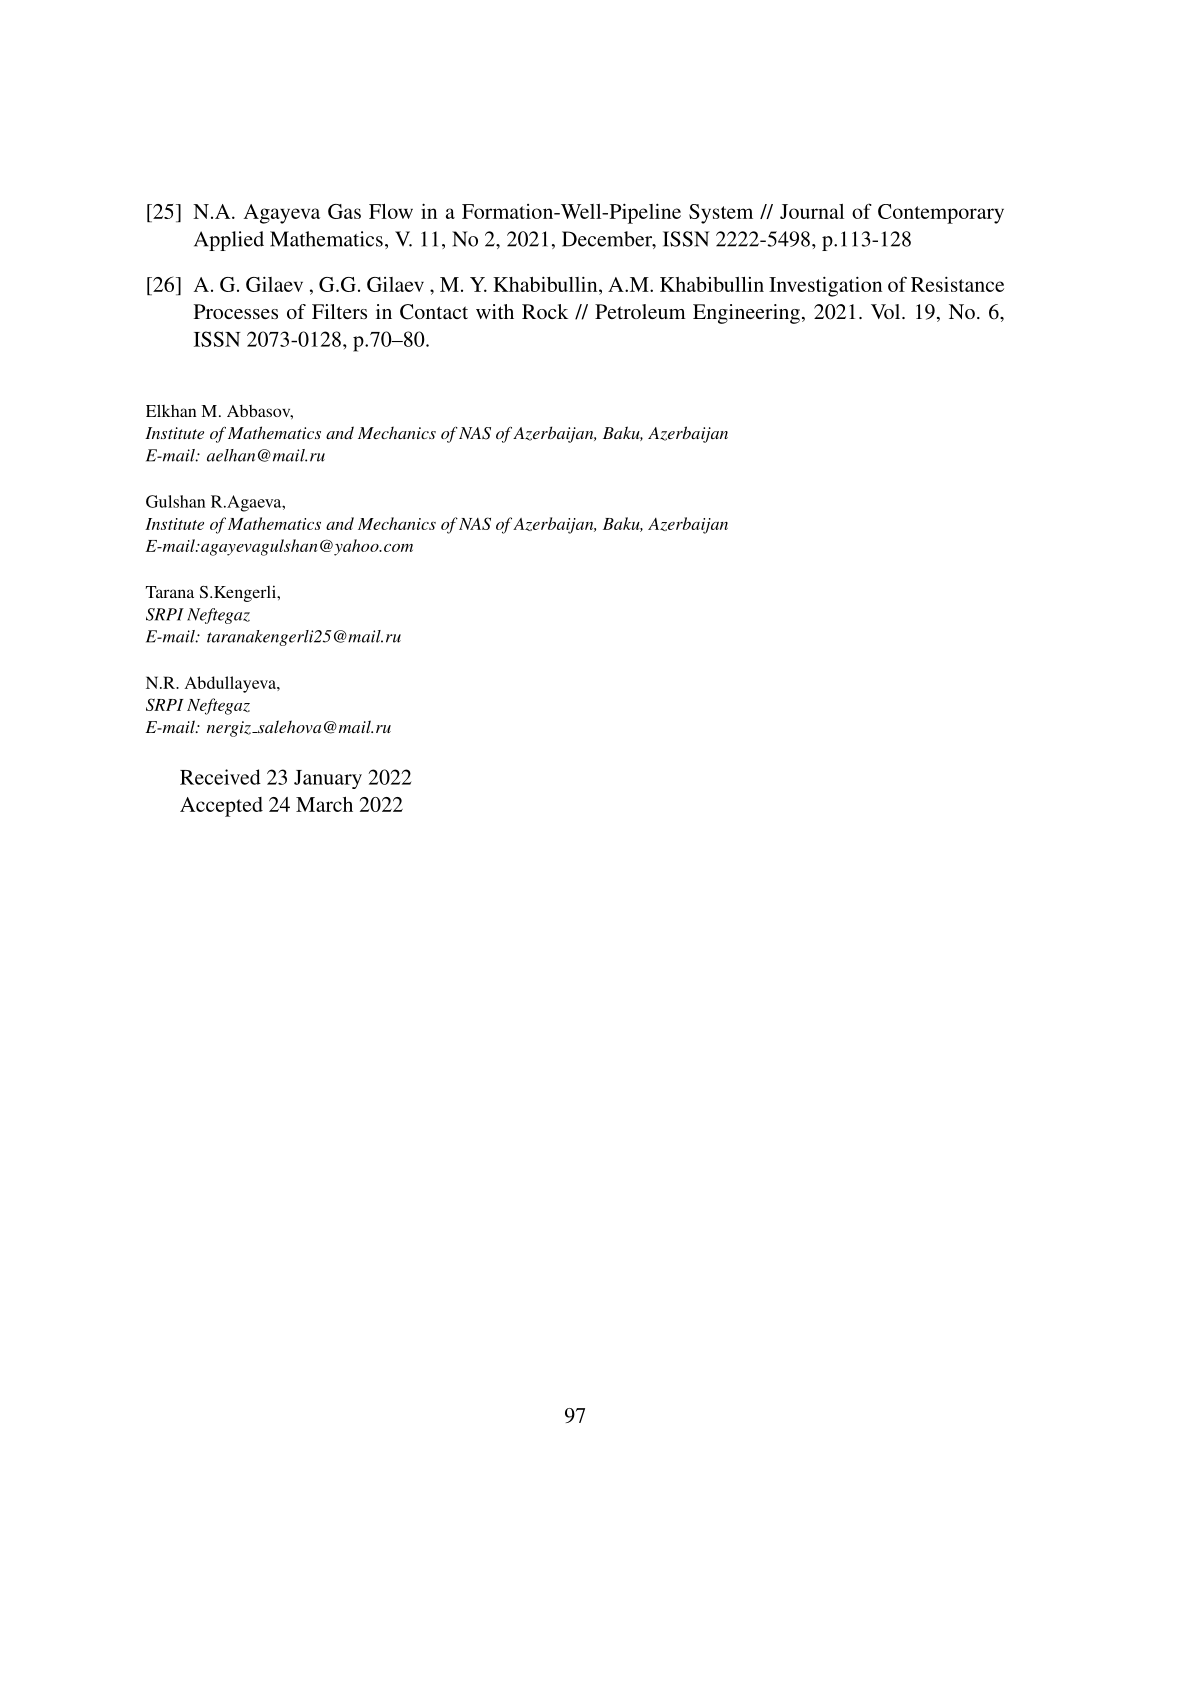  Describe the element at coordinates (812, 211) in the image. I see `Journal` at that location.
